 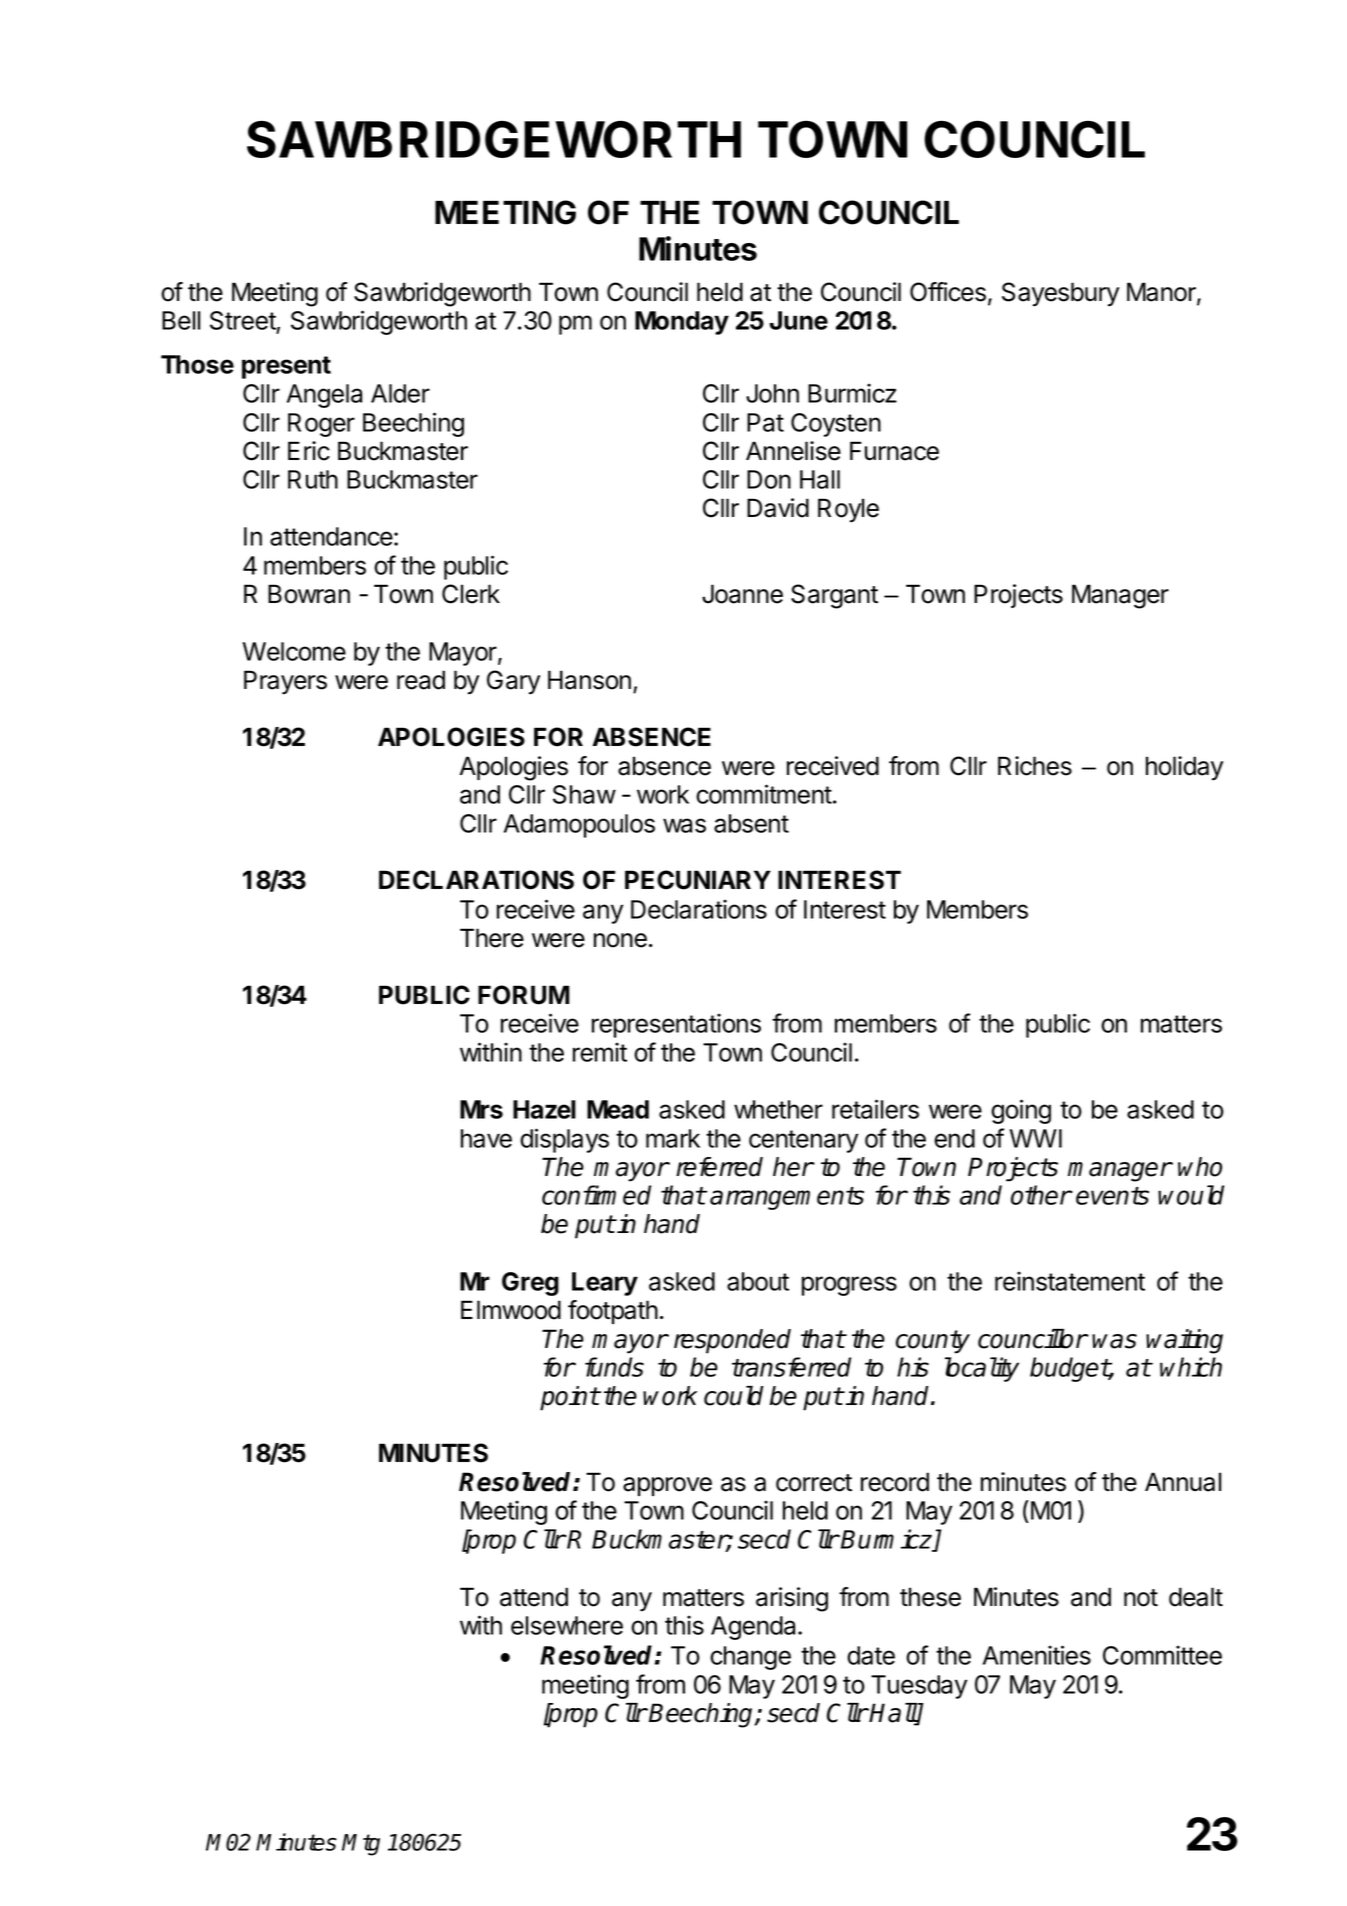 I want to click on WWI, so click(x=1035, y=1138).
